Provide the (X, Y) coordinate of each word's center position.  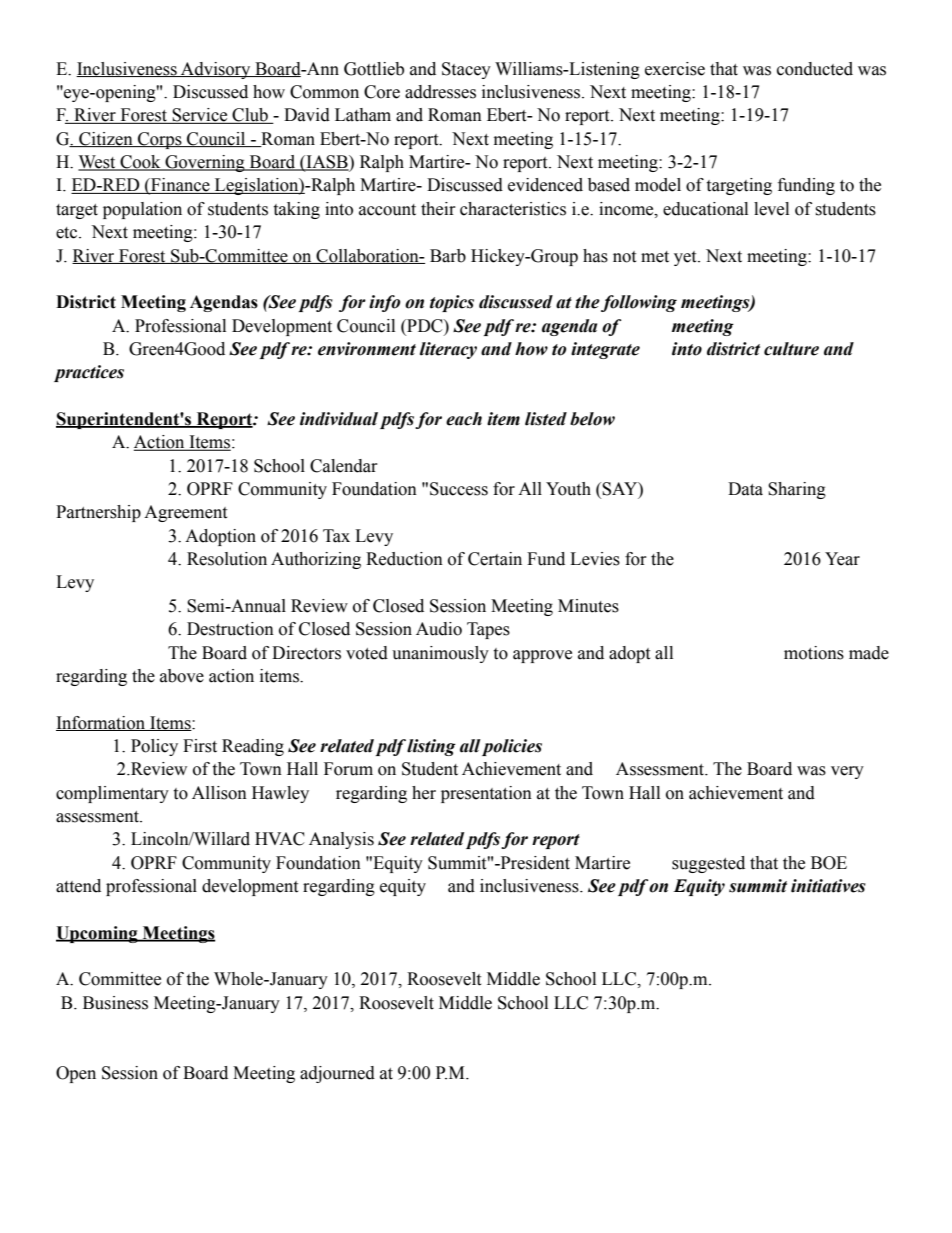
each (464, 419)
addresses (440, 92)
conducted (815, 69)
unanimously (440, 654)
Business (115, 1003)
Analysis (341, 840)
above (182, 676)
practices (89, 373)
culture (791, 349)
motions (814, 653)
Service (200, 116)
